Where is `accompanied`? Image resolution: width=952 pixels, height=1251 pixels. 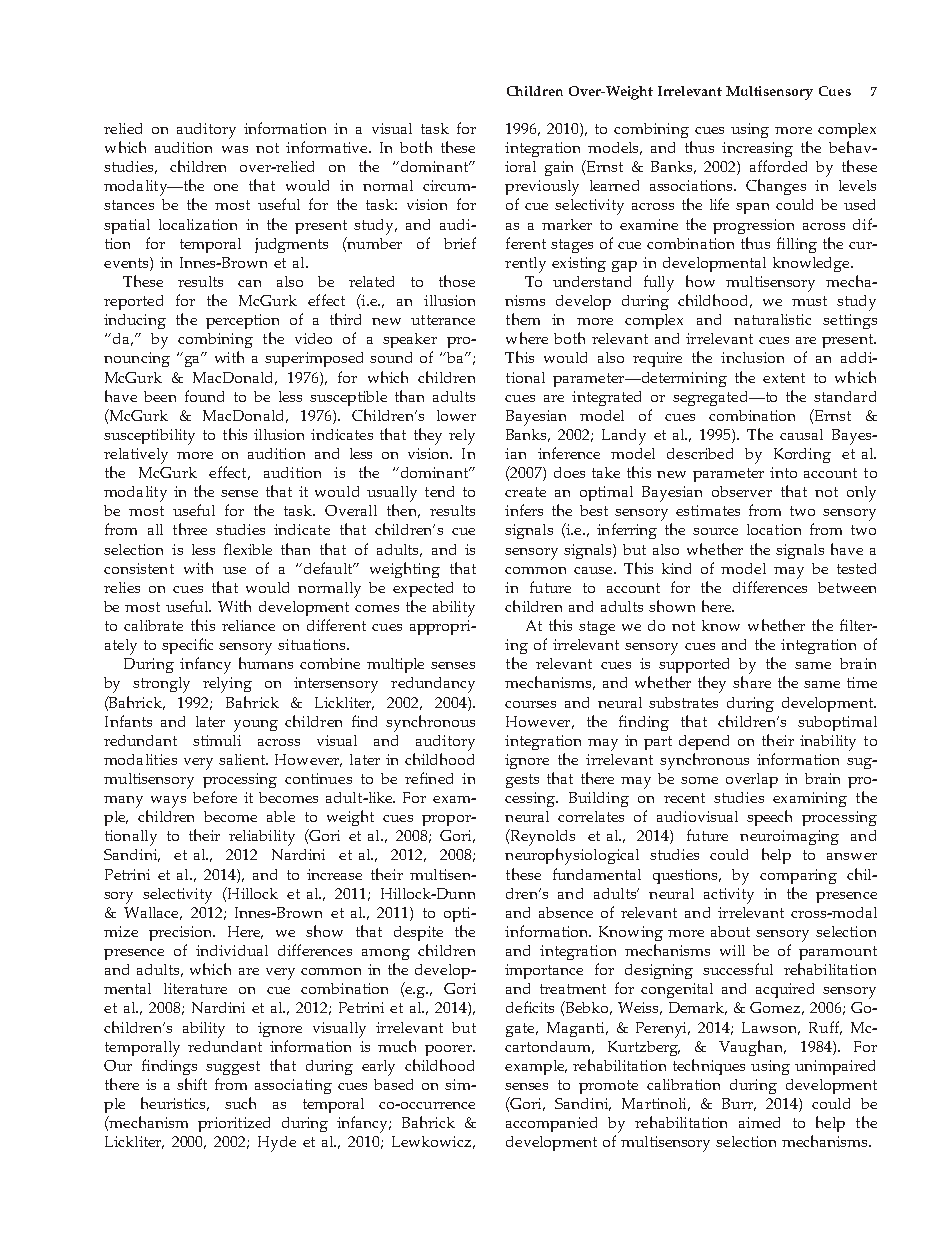 accompanied is located at coordinates (551, 1124).
